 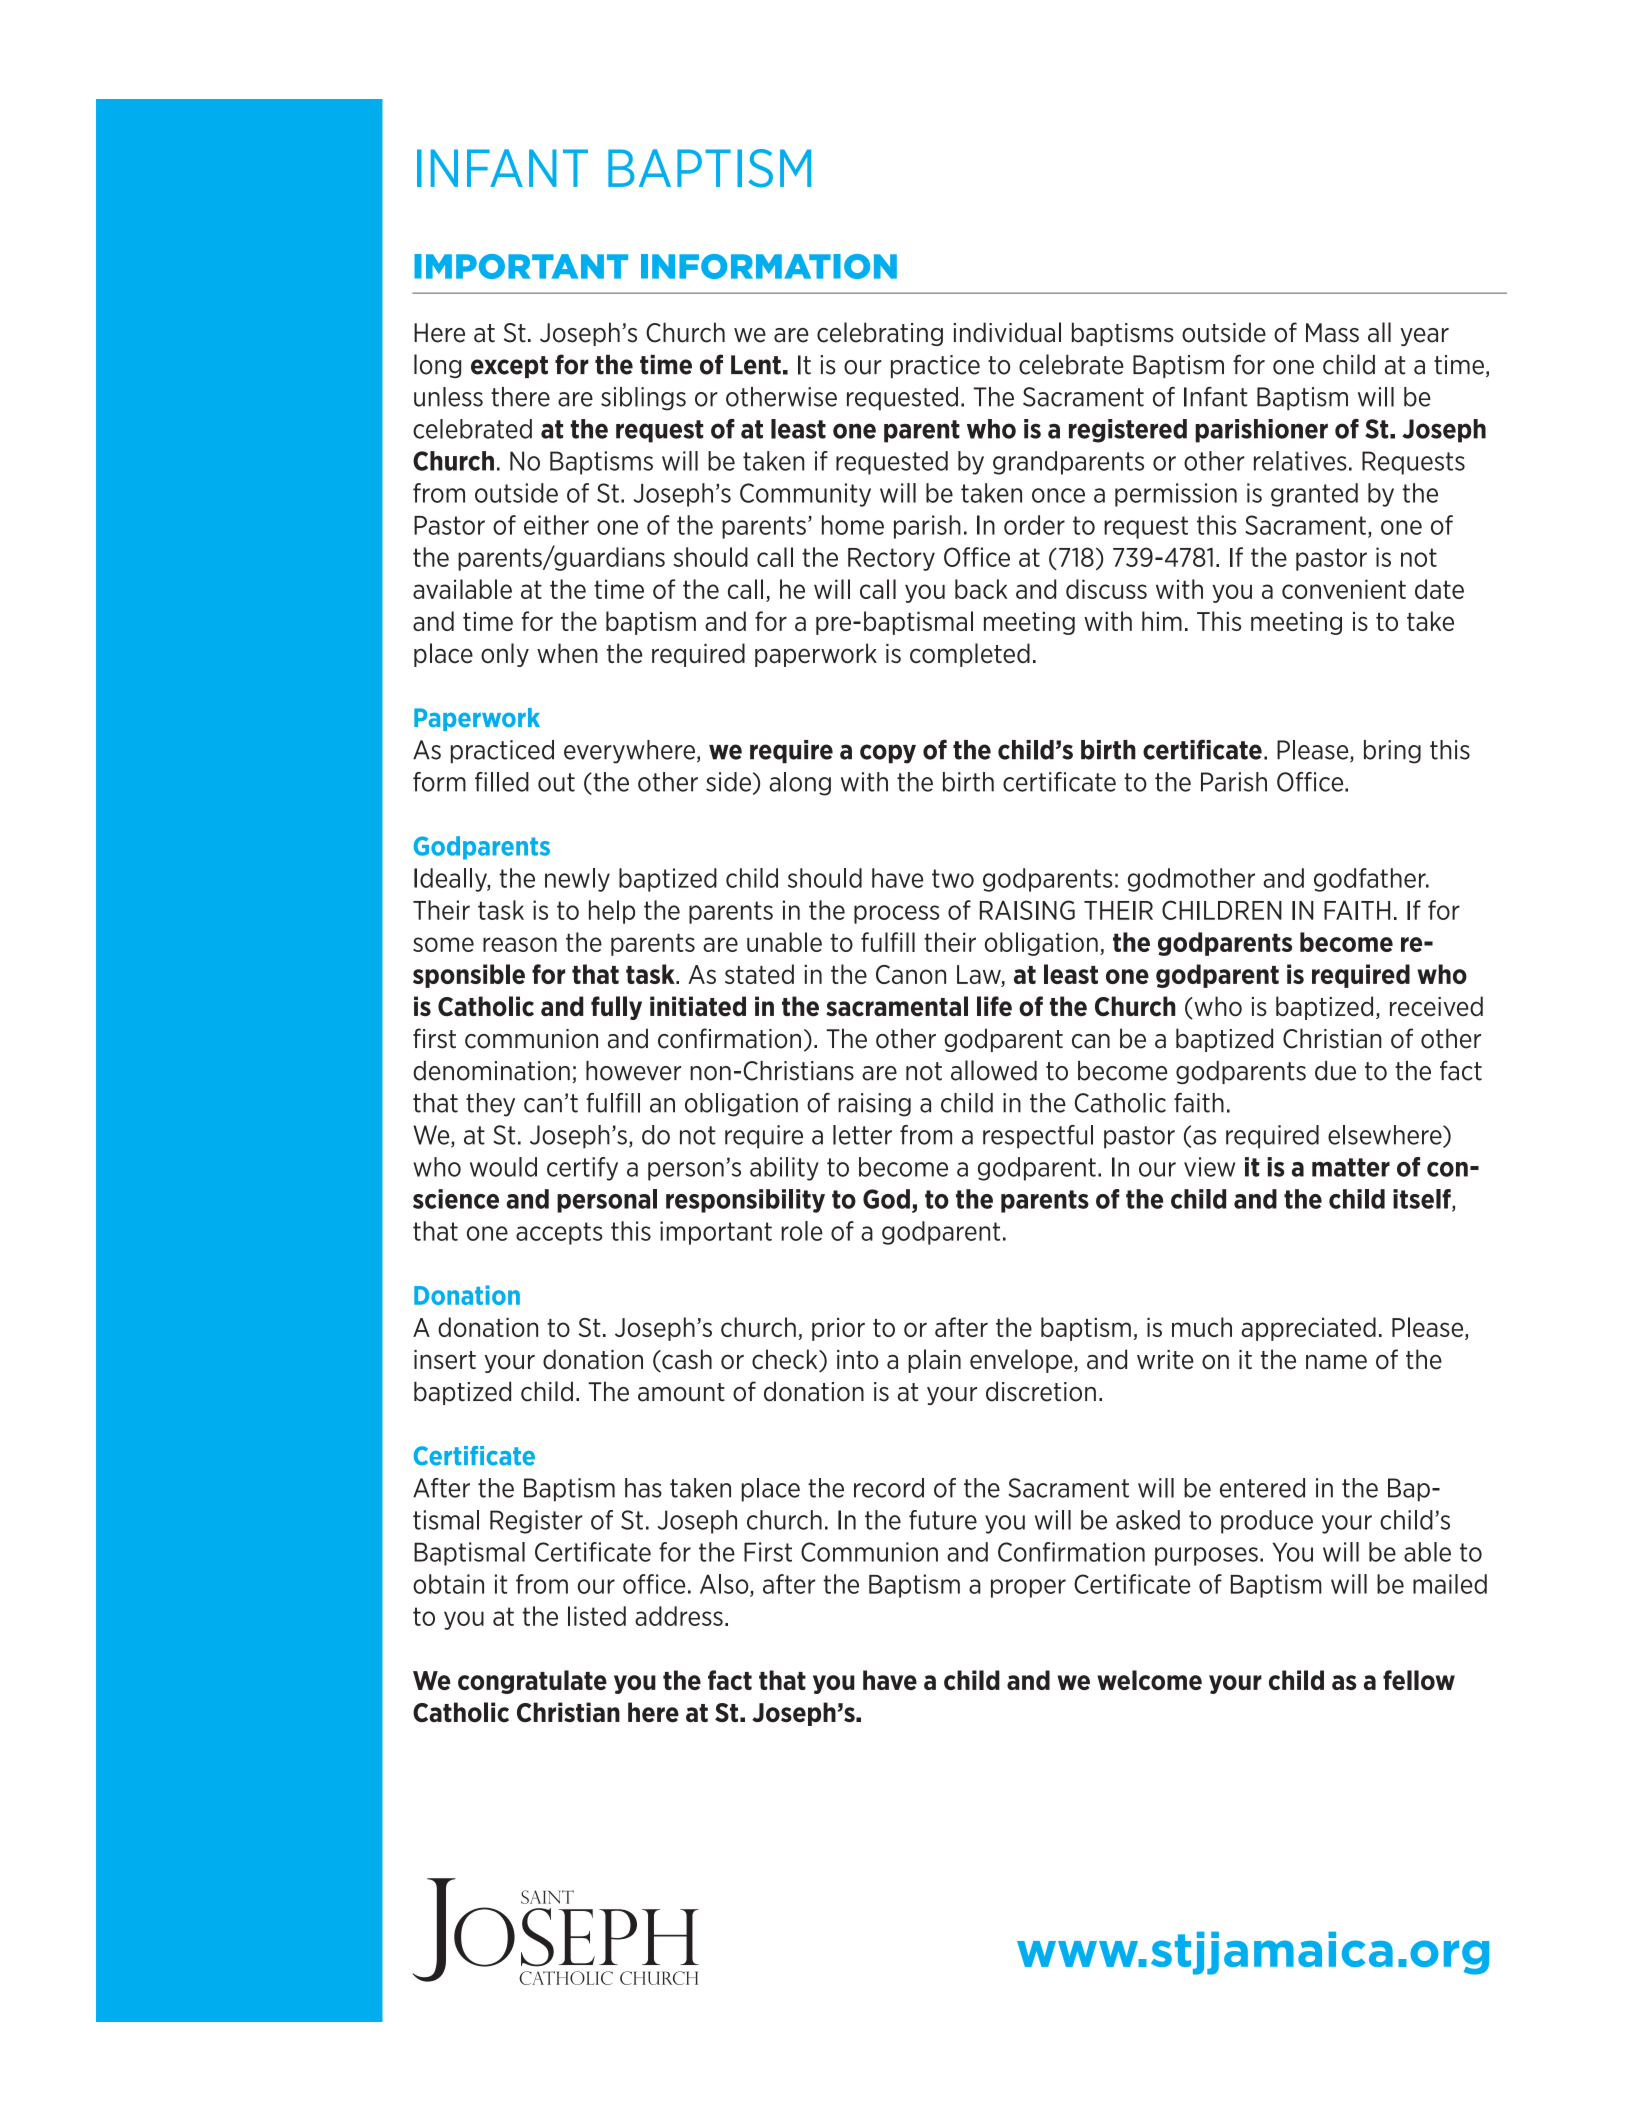 I want to click on listed, so click(x=597, y=1616).
